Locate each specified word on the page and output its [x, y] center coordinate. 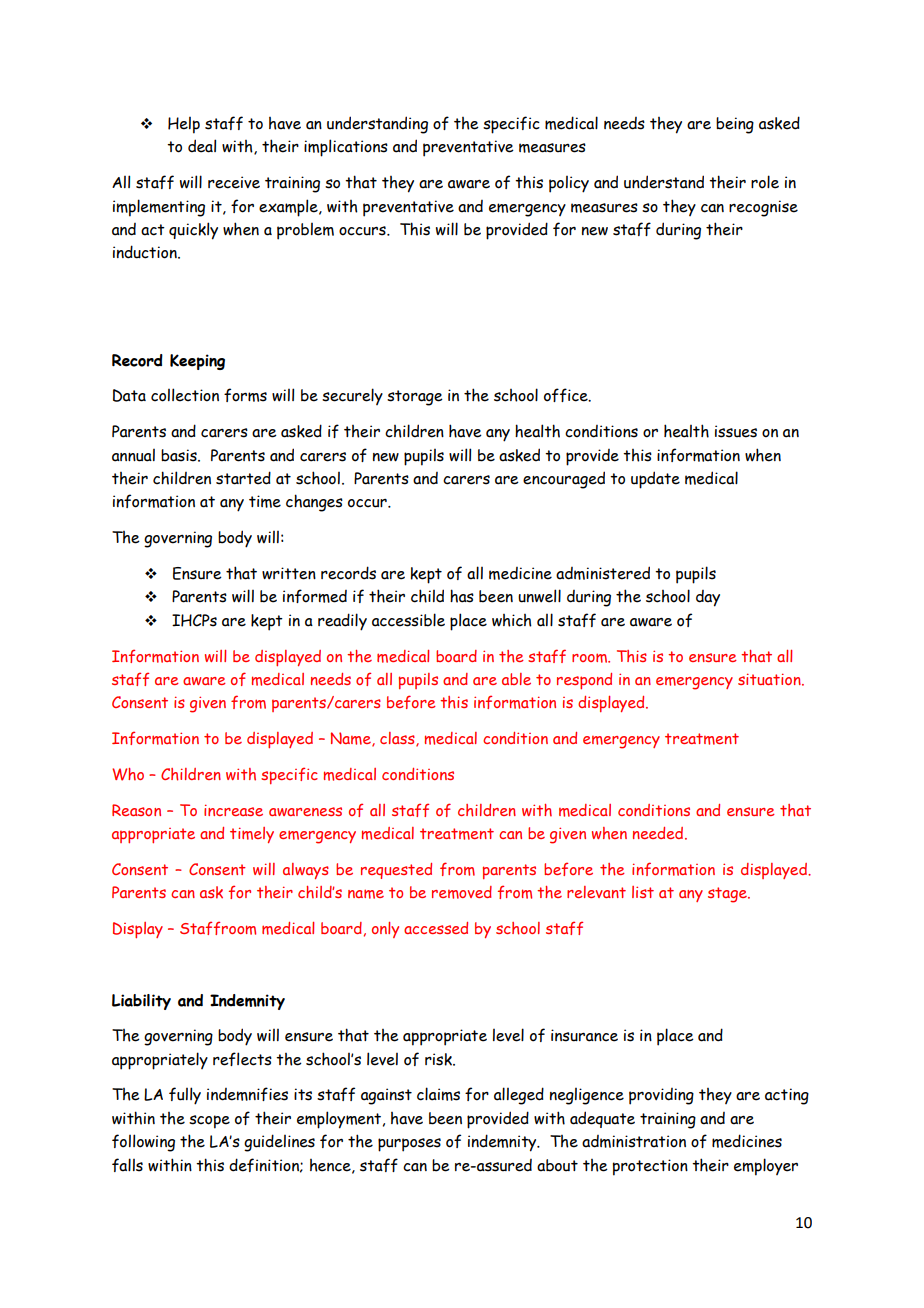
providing [661, 1096]
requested [396, 871]
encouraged [564, 480]
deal [202, 146]
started [243, 478]
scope [209, 1122]
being [735, 125]
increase [233, 810]
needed [659, 833]
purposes [409, 1145]
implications [346, 148]
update [655, 480]
